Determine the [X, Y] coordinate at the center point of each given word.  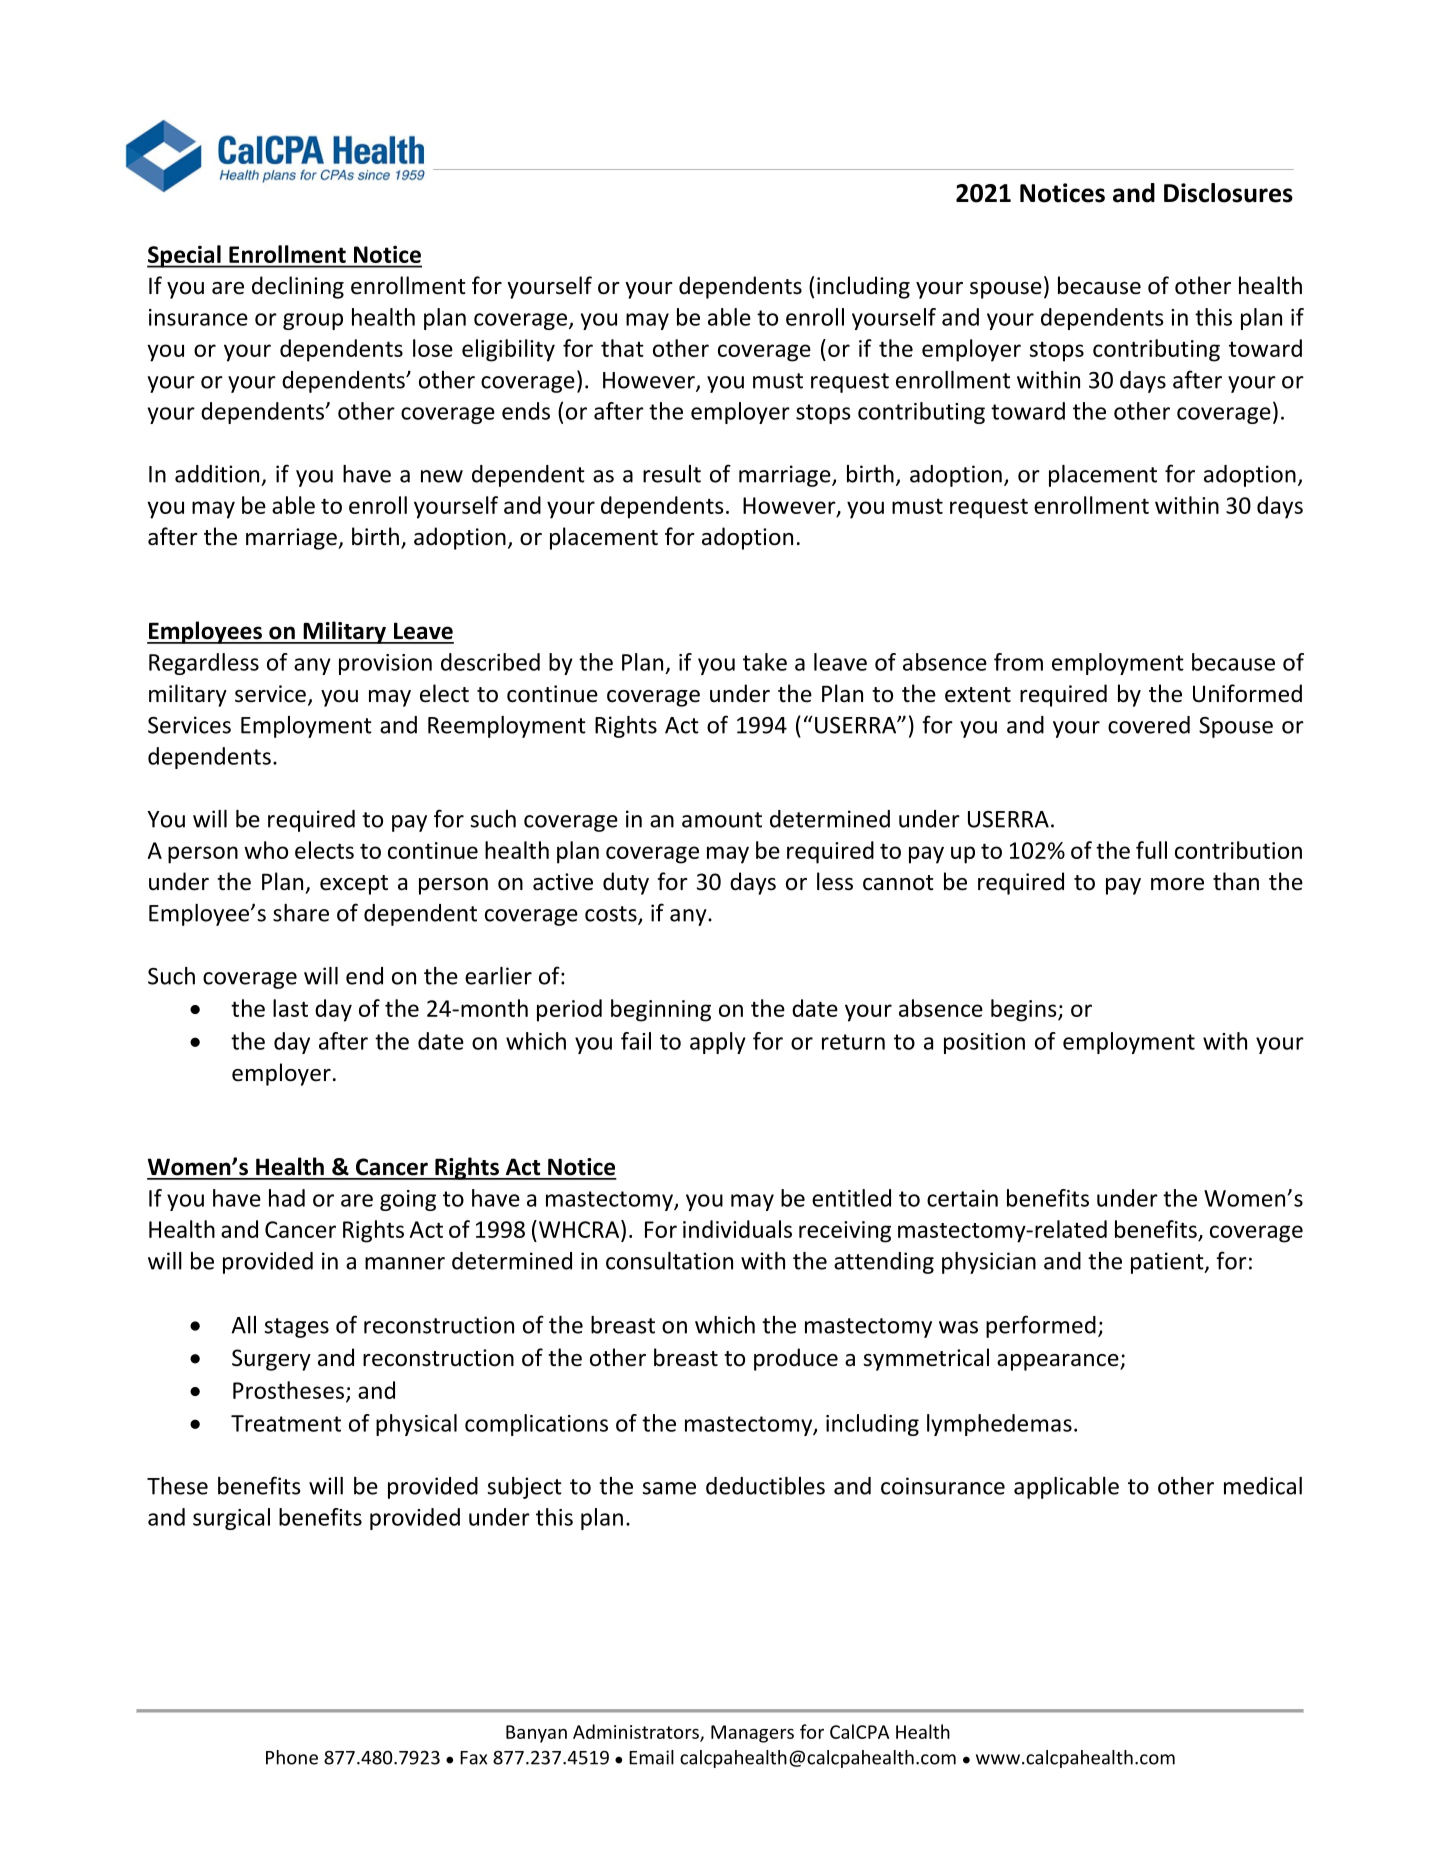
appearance [1059, 1362]
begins [1025, 1010]
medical [1263, 1486]
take [765, 662]
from [1018, 662]
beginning [661, 1010]
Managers [752, 1734]
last [290, 1008]
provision [385, 664]
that [622, 348]
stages [296, 1328]
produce [796, 1359]
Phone [292, 1757]
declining [298, 287]
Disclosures [1228, 193]
